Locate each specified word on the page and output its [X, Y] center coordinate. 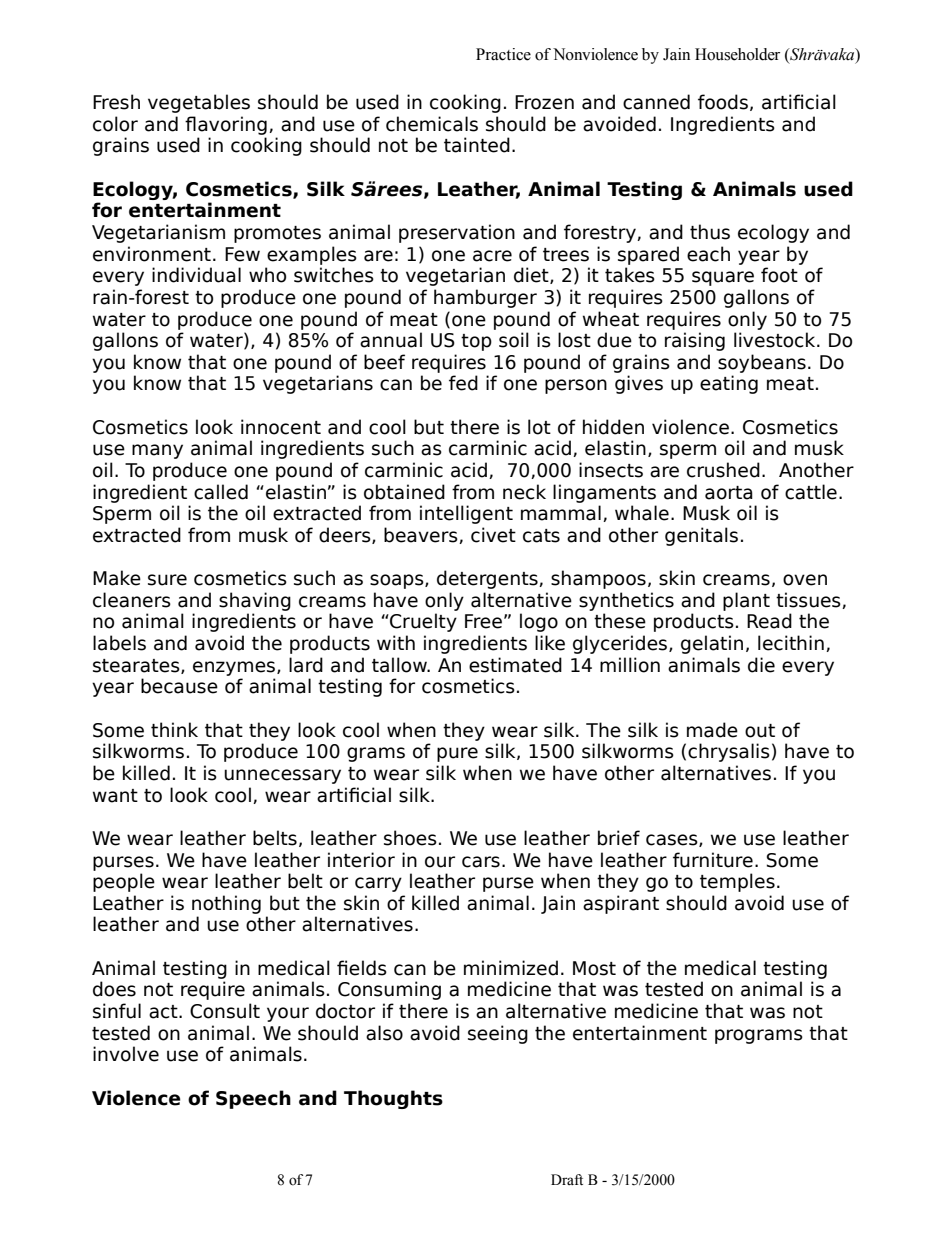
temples [737, 882]
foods [723, 102]
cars [481, 862]
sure [167, 580]
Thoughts [393, 1099]
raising [695, 341]
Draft [567, 1179]
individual [196, 275]
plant [746, 601]
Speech [253, 1099]
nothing [226, 904]
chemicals [432, 124]
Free [483, 621]
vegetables [199, 103]
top [476, 342]
